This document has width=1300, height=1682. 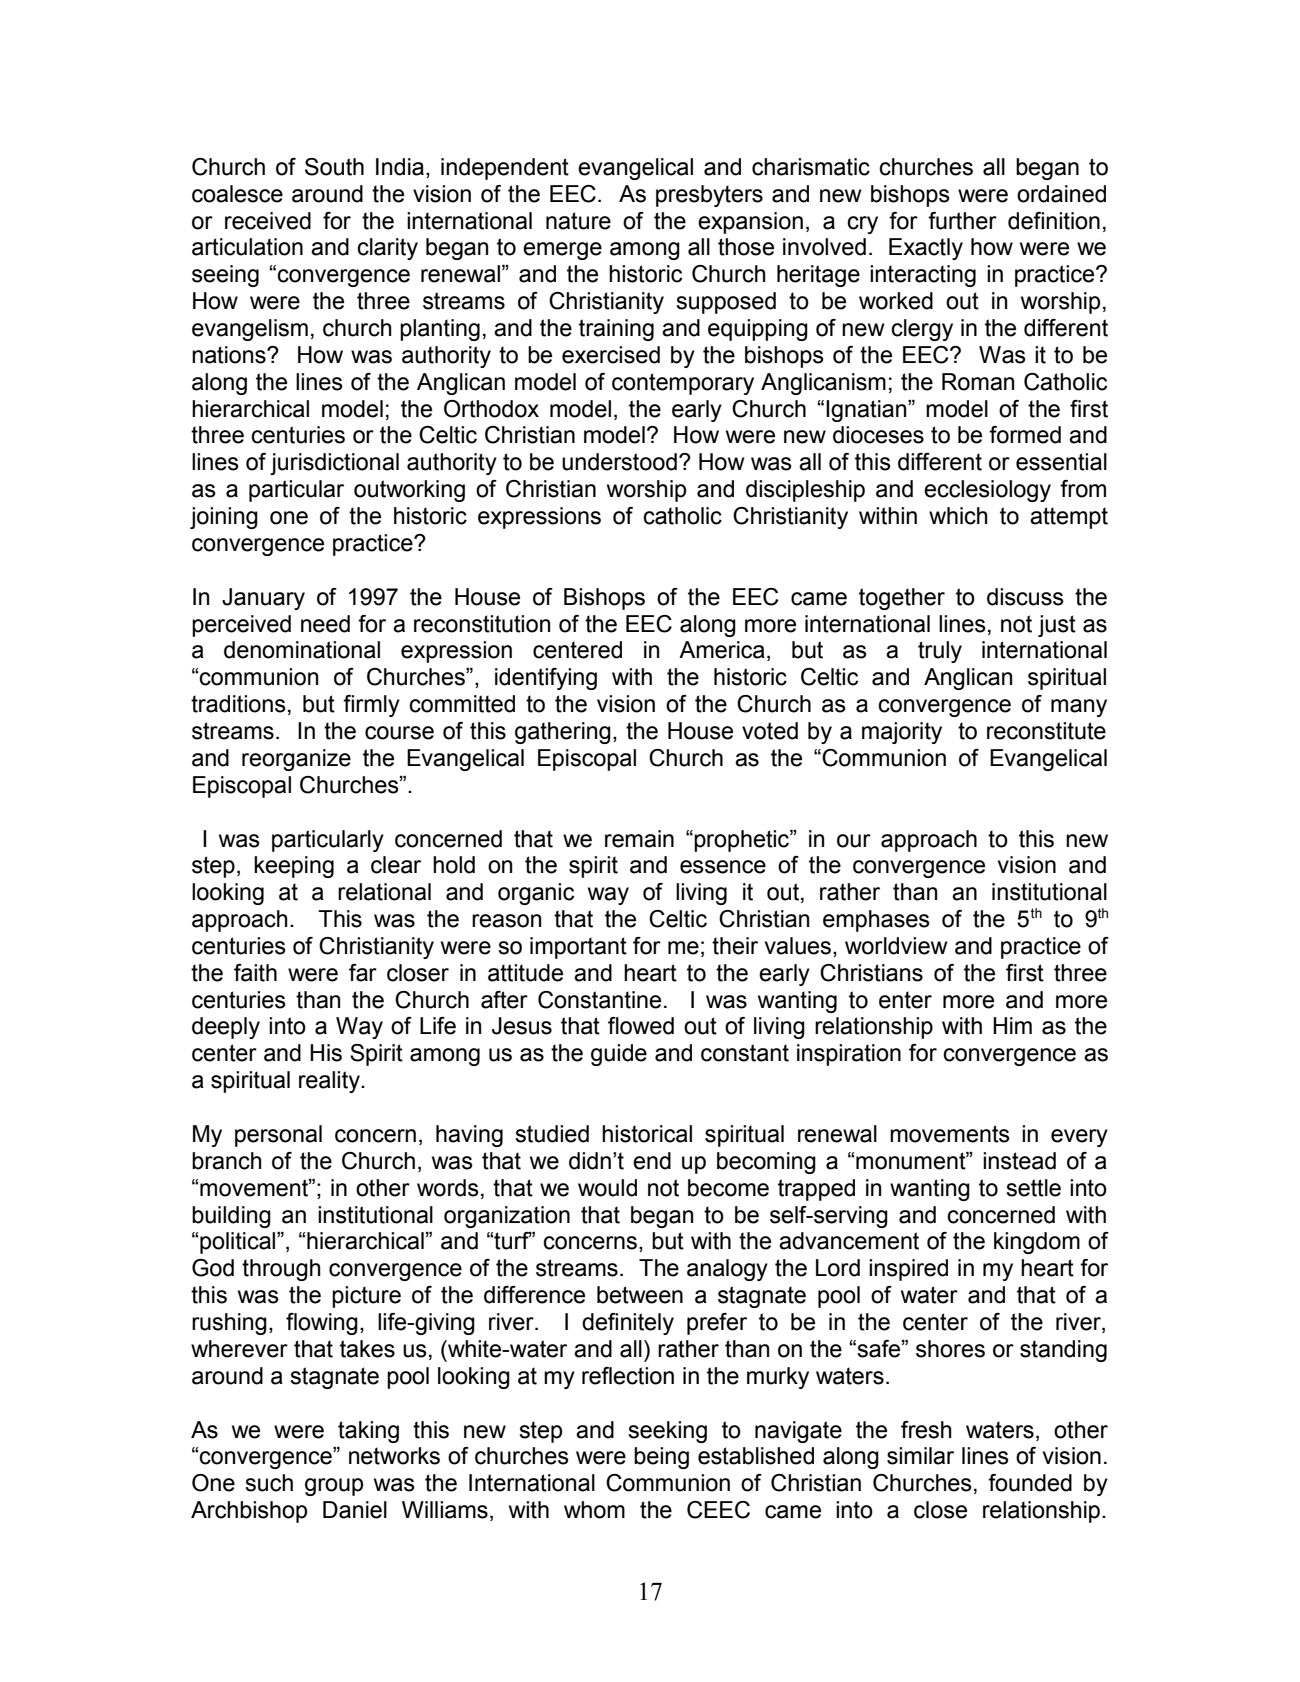 I want to click on further, so click(x=962, y=221).
